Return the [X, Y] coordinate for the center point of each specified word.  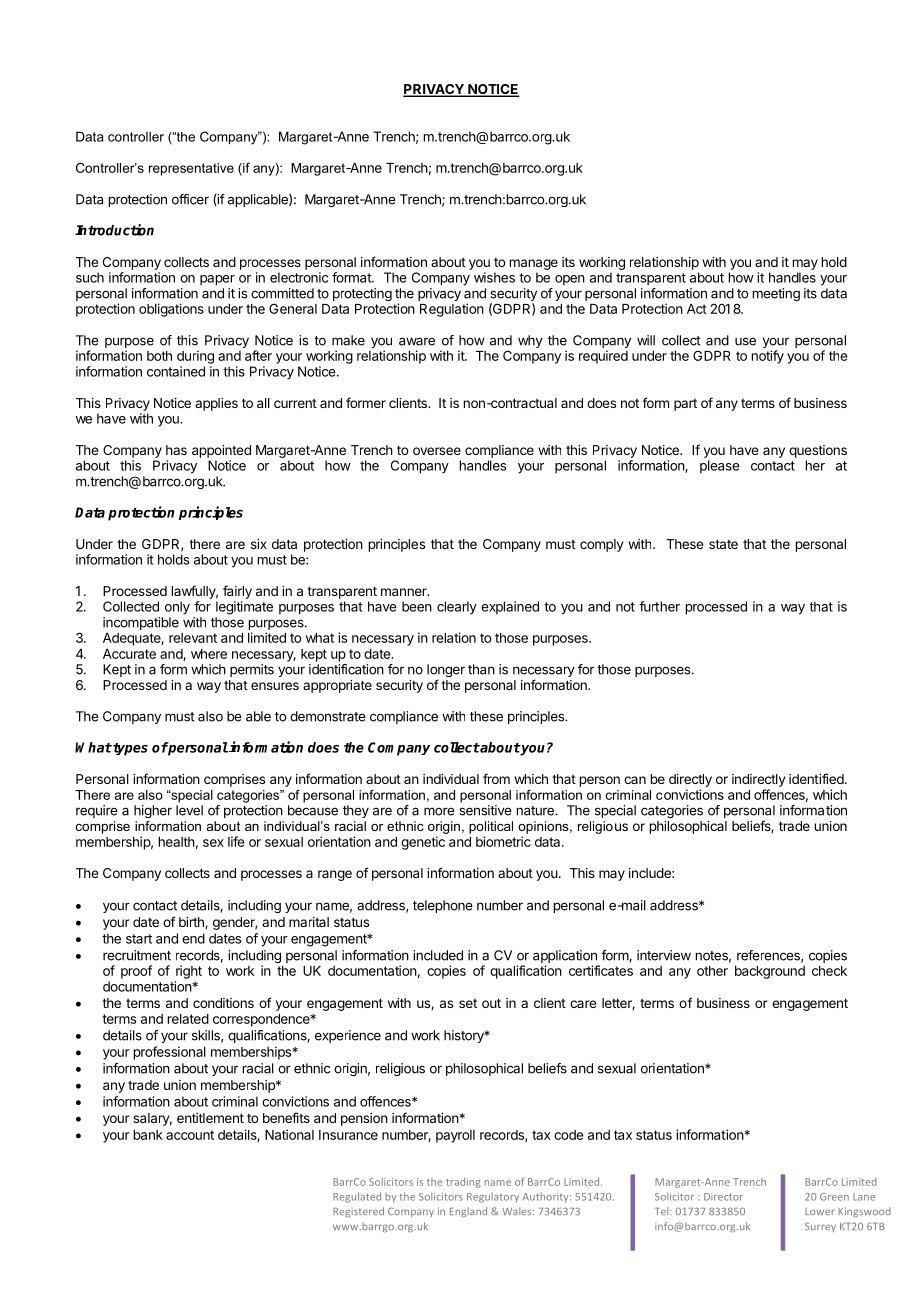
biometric [503, 841]
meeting [776, 294]
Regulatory [493, 1197]
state [723, 544]
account [190, 1135]
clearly [457, 608]
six [259, 544]
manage [533, 264]
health [176, 842]
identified [817, 778]
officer [190, 199]
